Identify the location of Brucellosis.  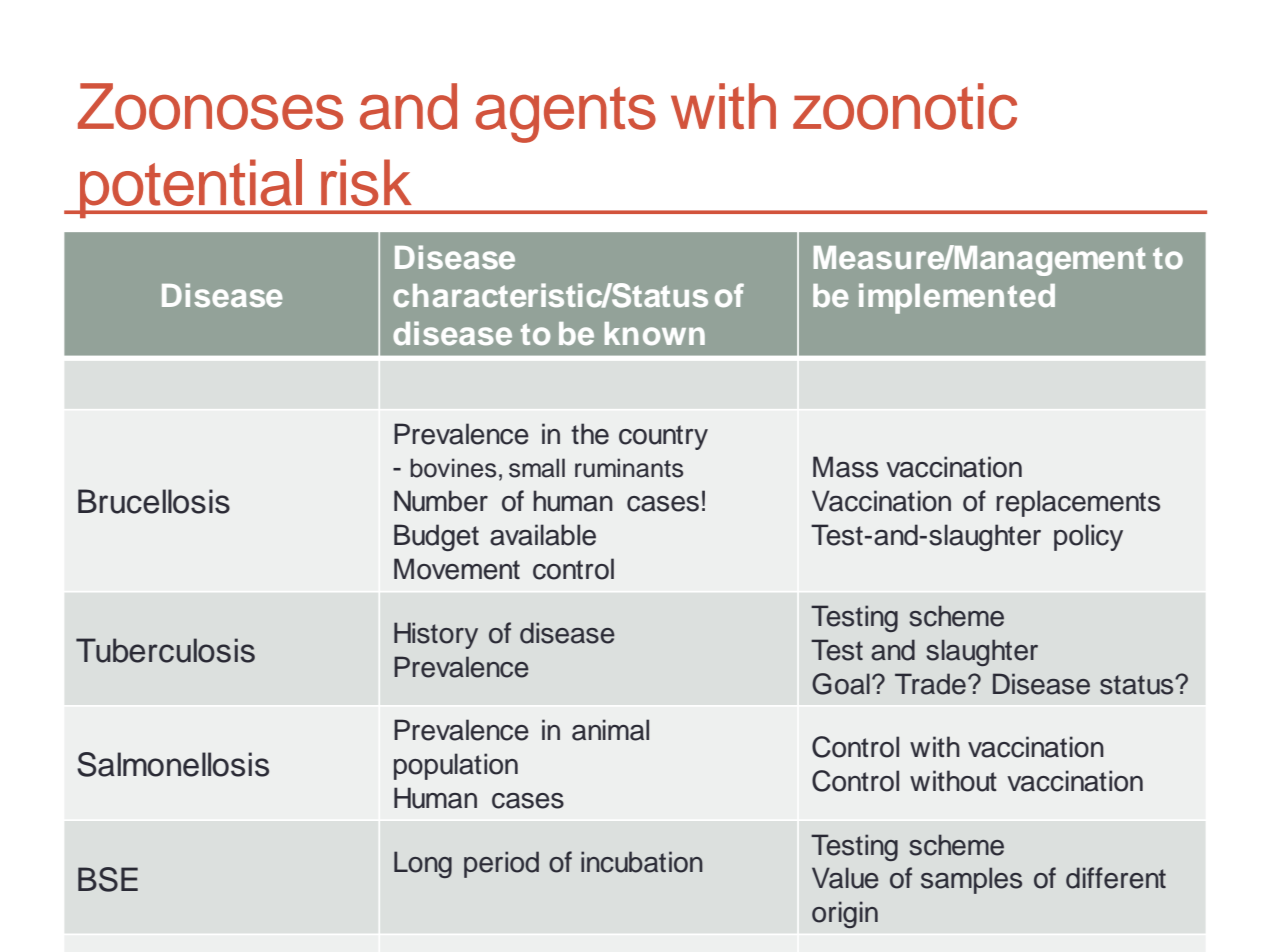
(154, 501).
